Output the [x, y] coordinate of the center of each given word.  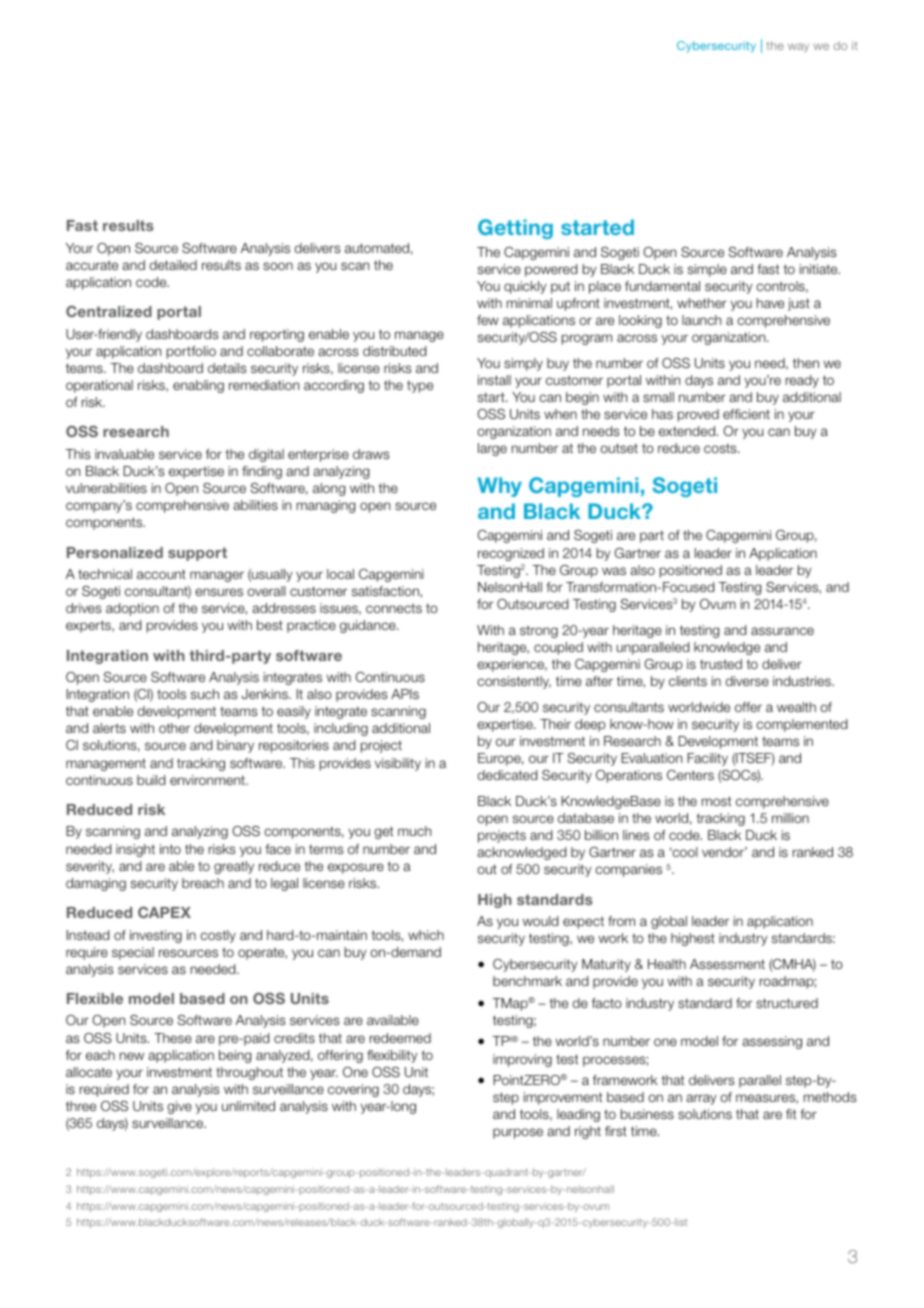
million [790, 818]
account [161, 574]
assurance [782, 631]
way [798, 47]
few [488, 320]
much [414, 831]
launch [701, 320]
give [179, 1107]
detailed [173, 265]
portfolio [191, 352]
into [170, 849]
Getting [515, 229]
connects [394, 608]
